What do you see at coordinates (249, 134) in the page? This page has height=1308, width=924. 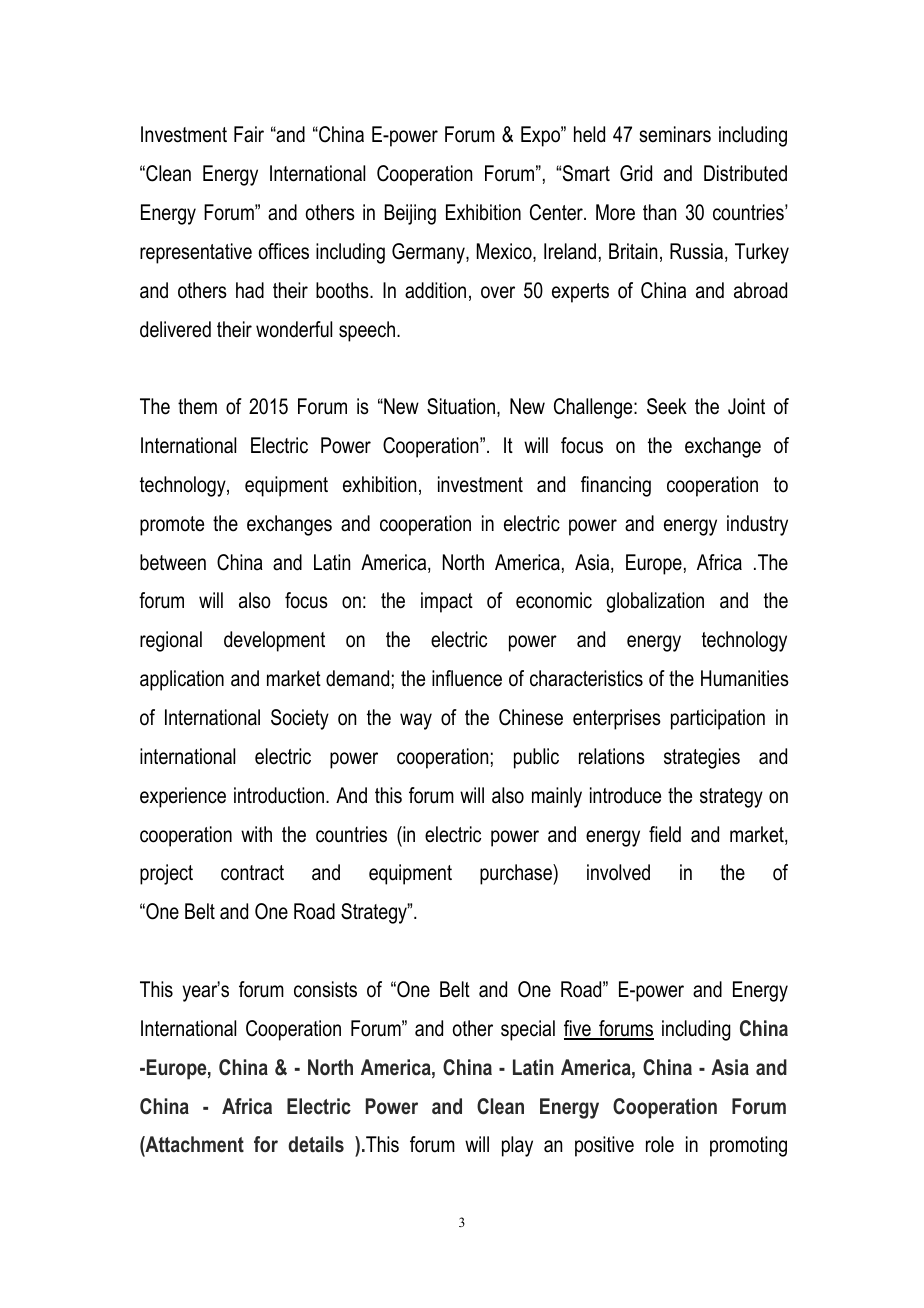 I see `Fair` at bounding box center [249, 134].
